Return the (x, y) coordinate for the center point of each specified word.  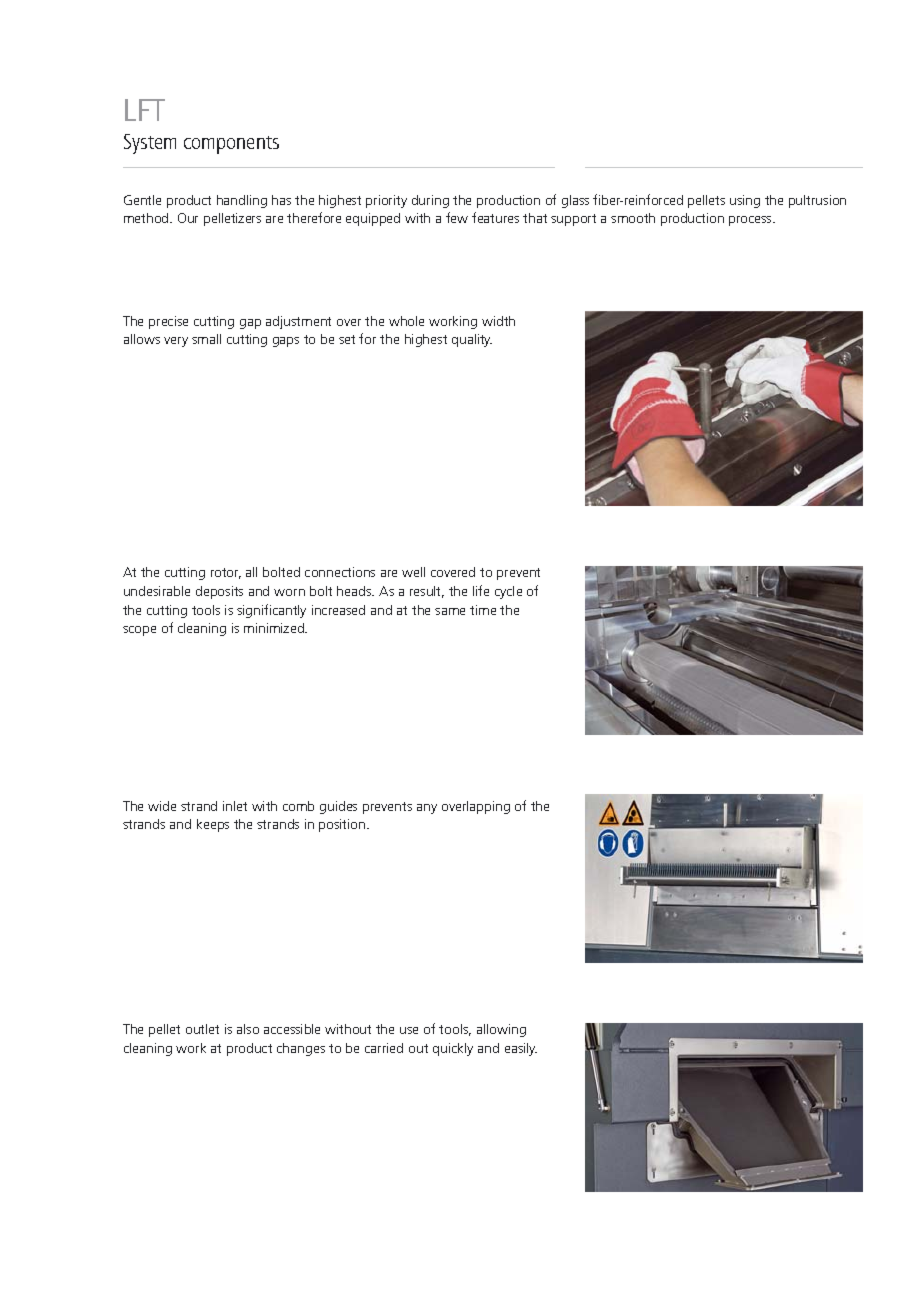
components (231, 145)
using (745, 201)
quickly (453, 1049)
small (206, 339)
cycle (508, 592)
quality (472, 340)
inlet (235, 806)
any (427, 809)
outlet (202, 1029)
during (430, 201)
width (498, 321)
